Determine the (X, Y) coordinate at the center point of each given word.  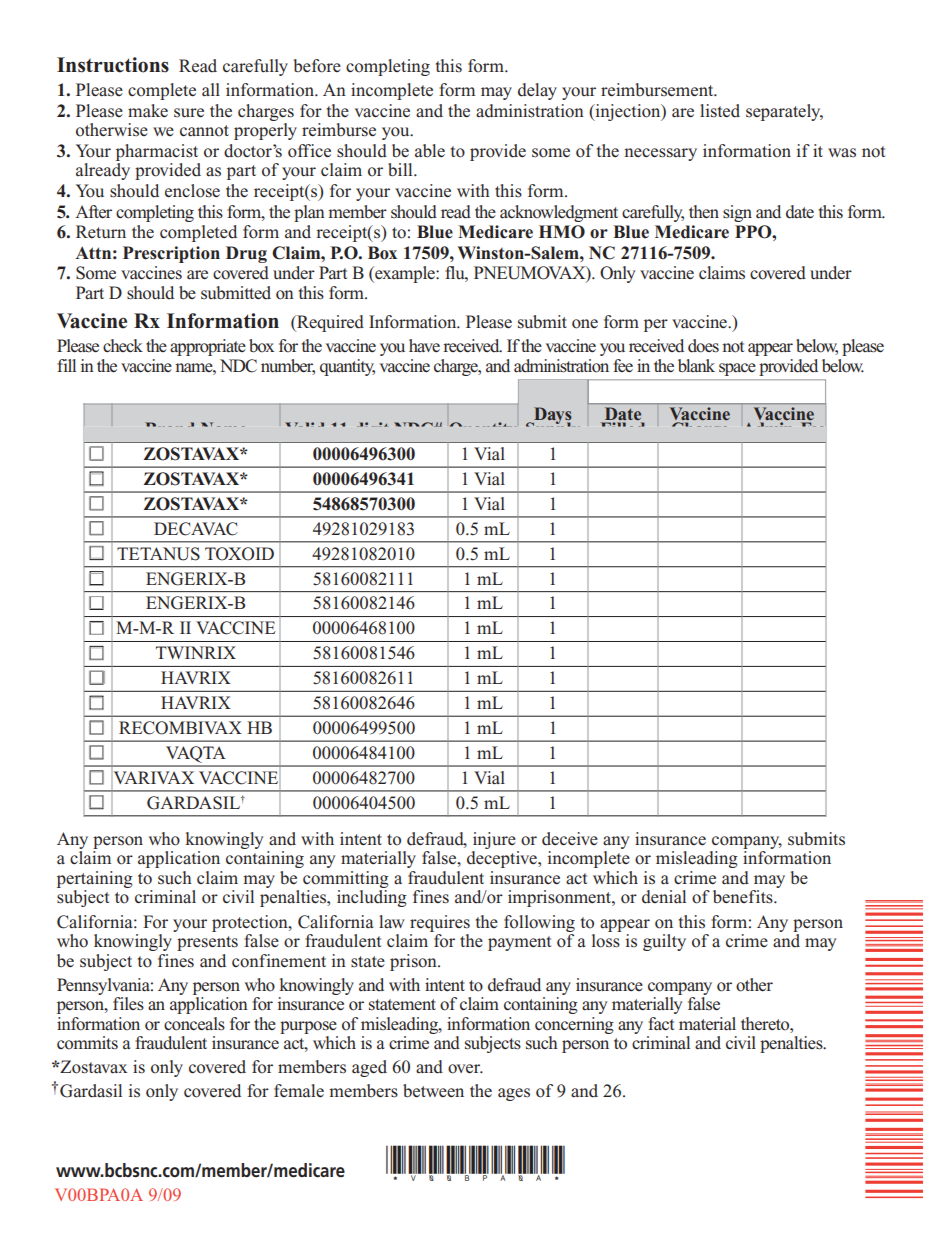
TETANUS (158, 554)
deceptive (503, 859)
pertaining (95, 879)
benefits (744, 897)
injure (494, 840)
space (737, 369)
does (703, 346)
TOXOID (239, 554)
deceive (570, 839)
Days (552, 416)
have (424, 346)
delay (537, 91)
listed (720, 111)
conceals (194, 1024)
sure (189, 113)
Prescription (171, 254)
